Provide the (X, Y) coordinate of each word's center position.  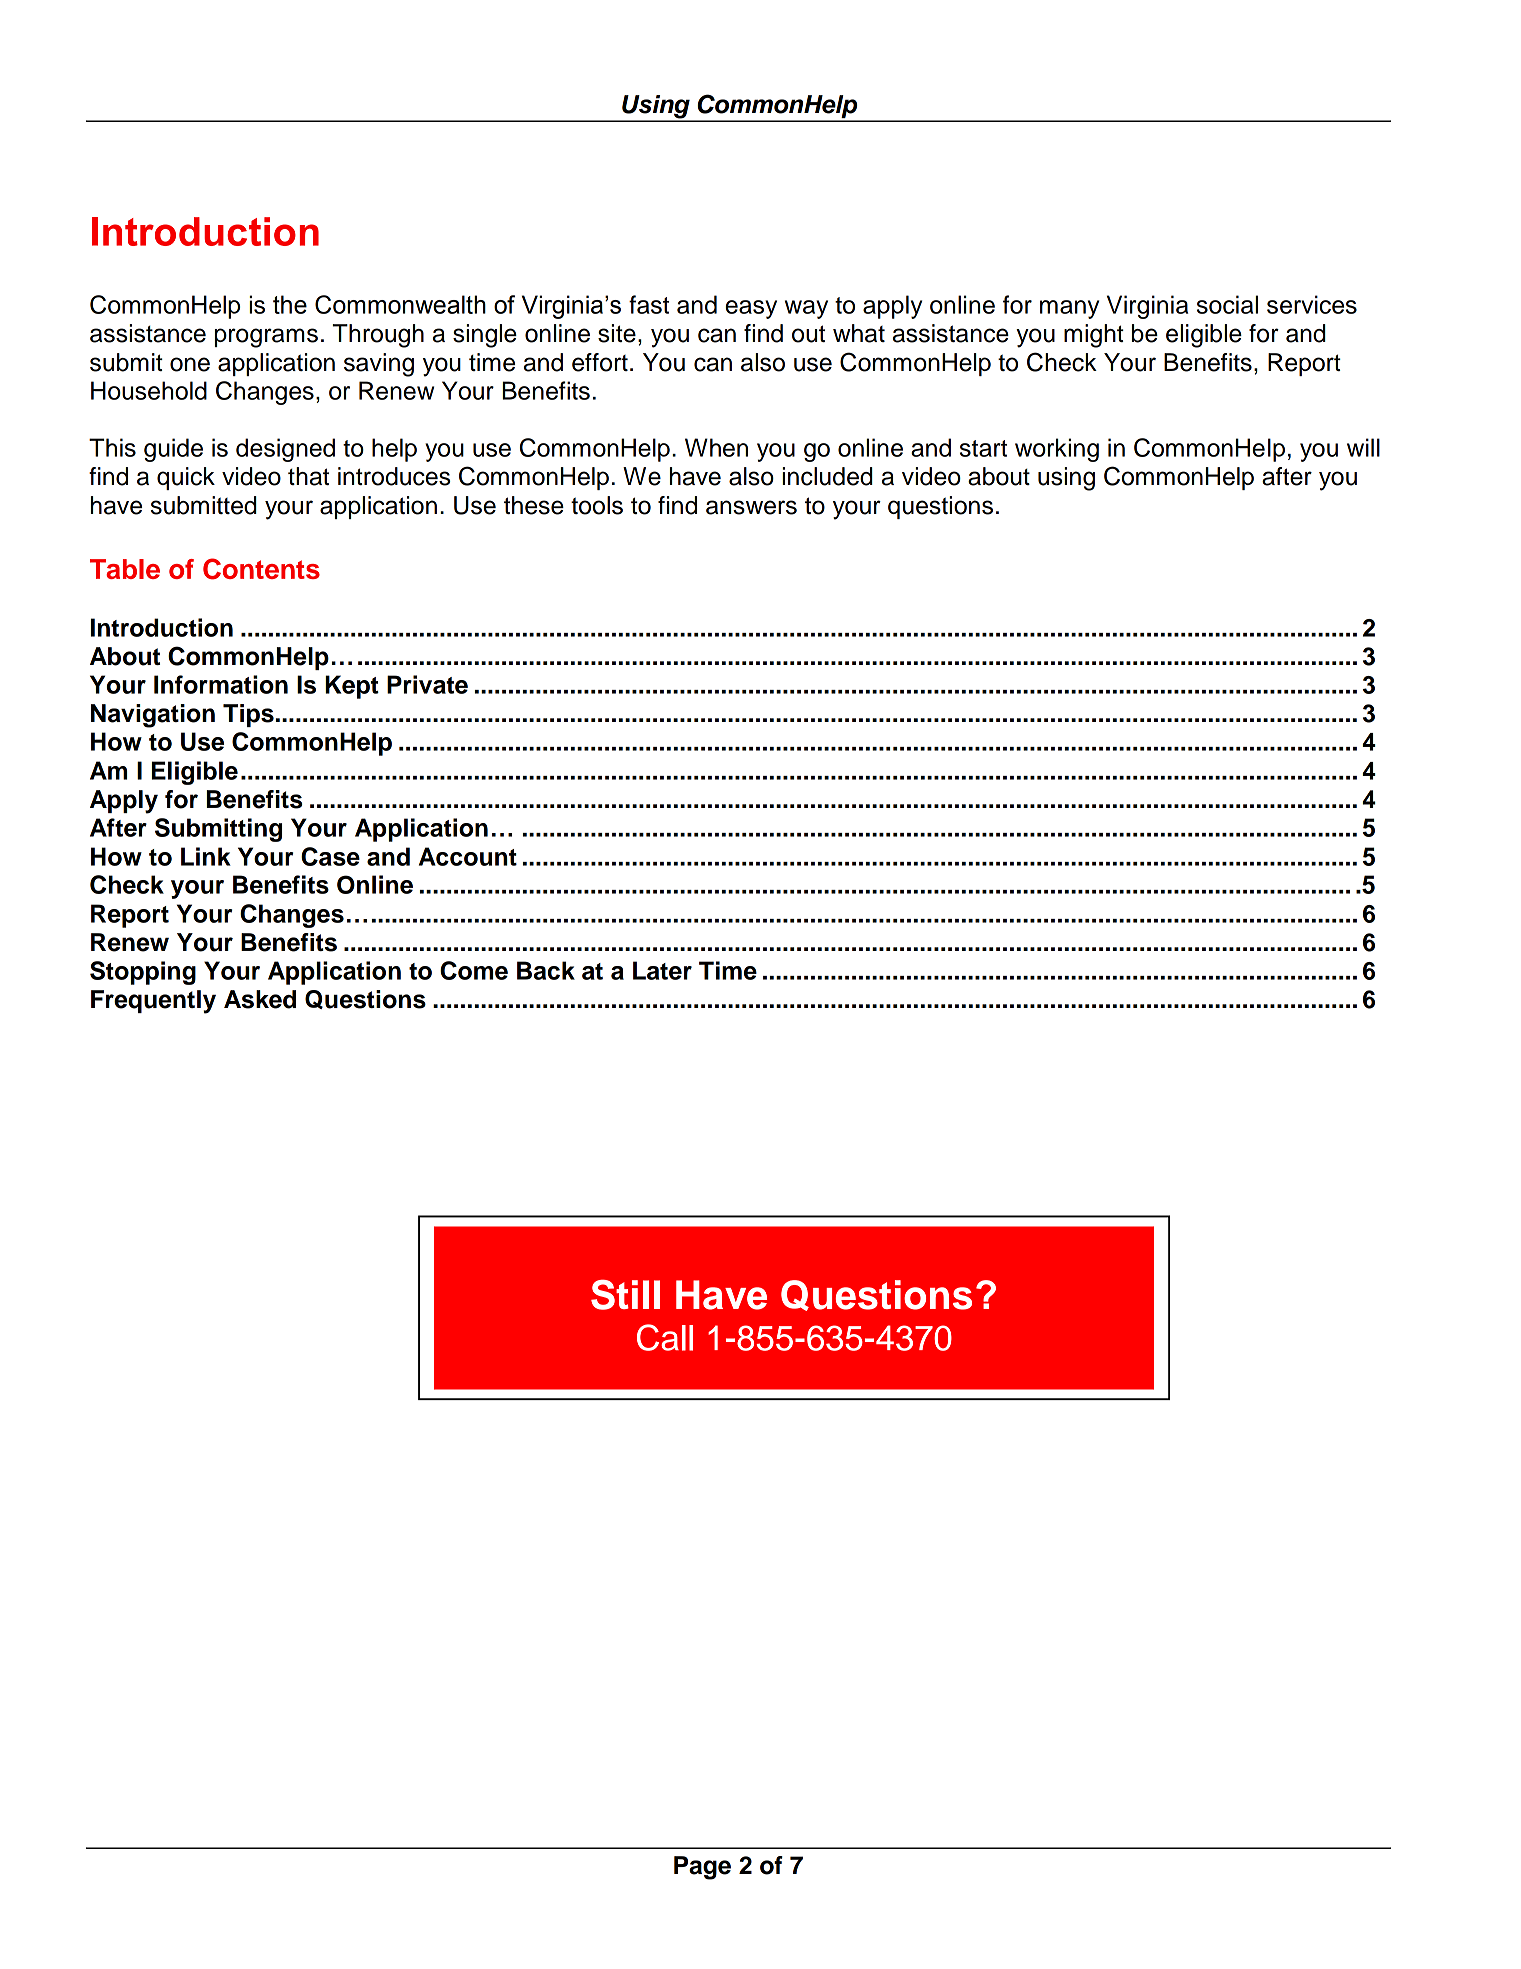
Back (546, 970)
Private (427, 684)
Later (662, 970)
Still (625, 1295)
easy (751, 309)
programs (266, 338)
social (1227, 304)
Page (702, 1868)
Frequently (153, 1002)
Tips (248, 715)
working (1057, 450)
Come (474, 970)
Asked (260, 999)
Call (665, 1337)
